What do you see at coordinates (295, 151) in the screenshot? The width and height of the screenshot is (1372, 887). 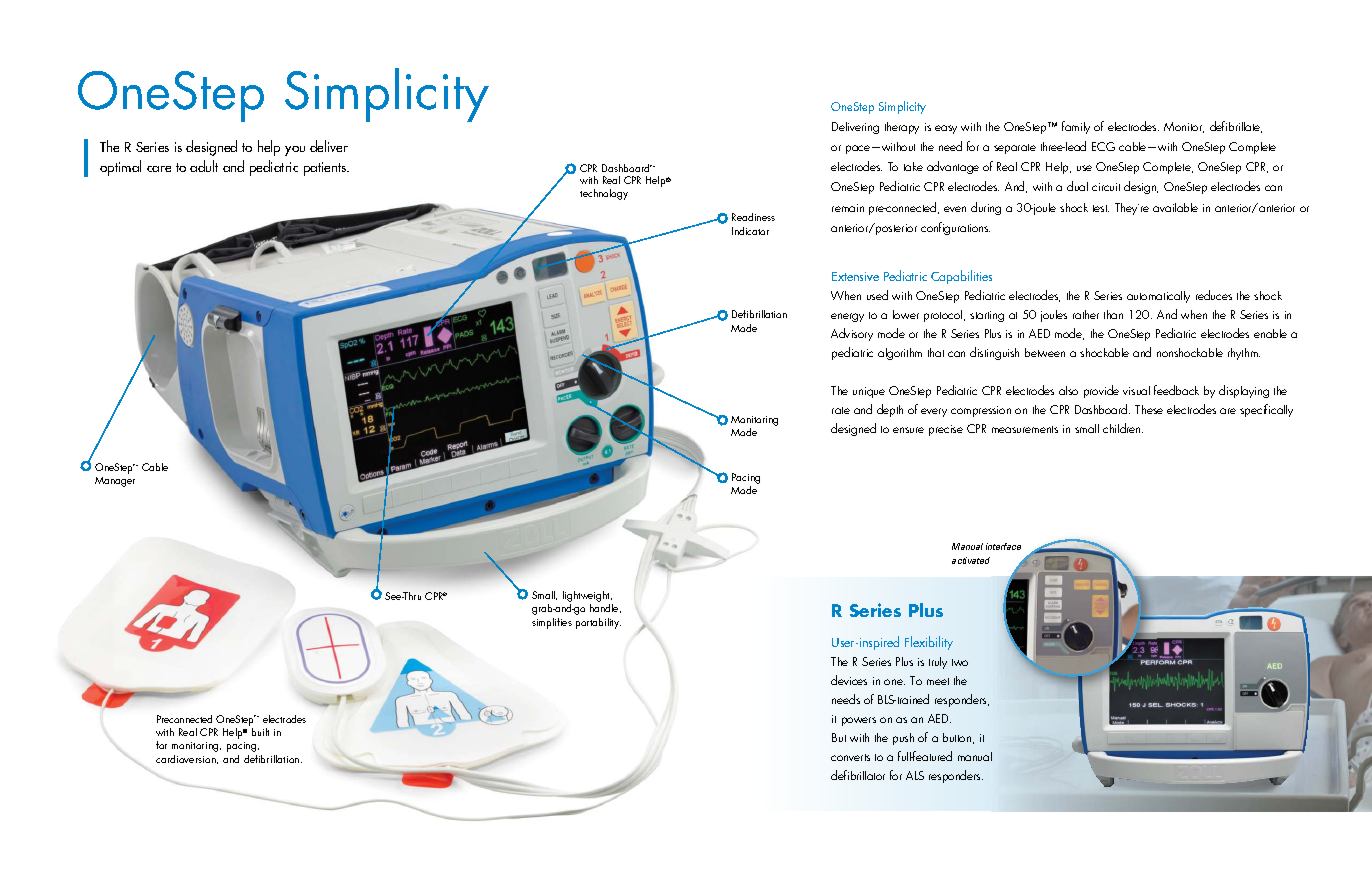 I see `you` at bounding box center [295, 151].
